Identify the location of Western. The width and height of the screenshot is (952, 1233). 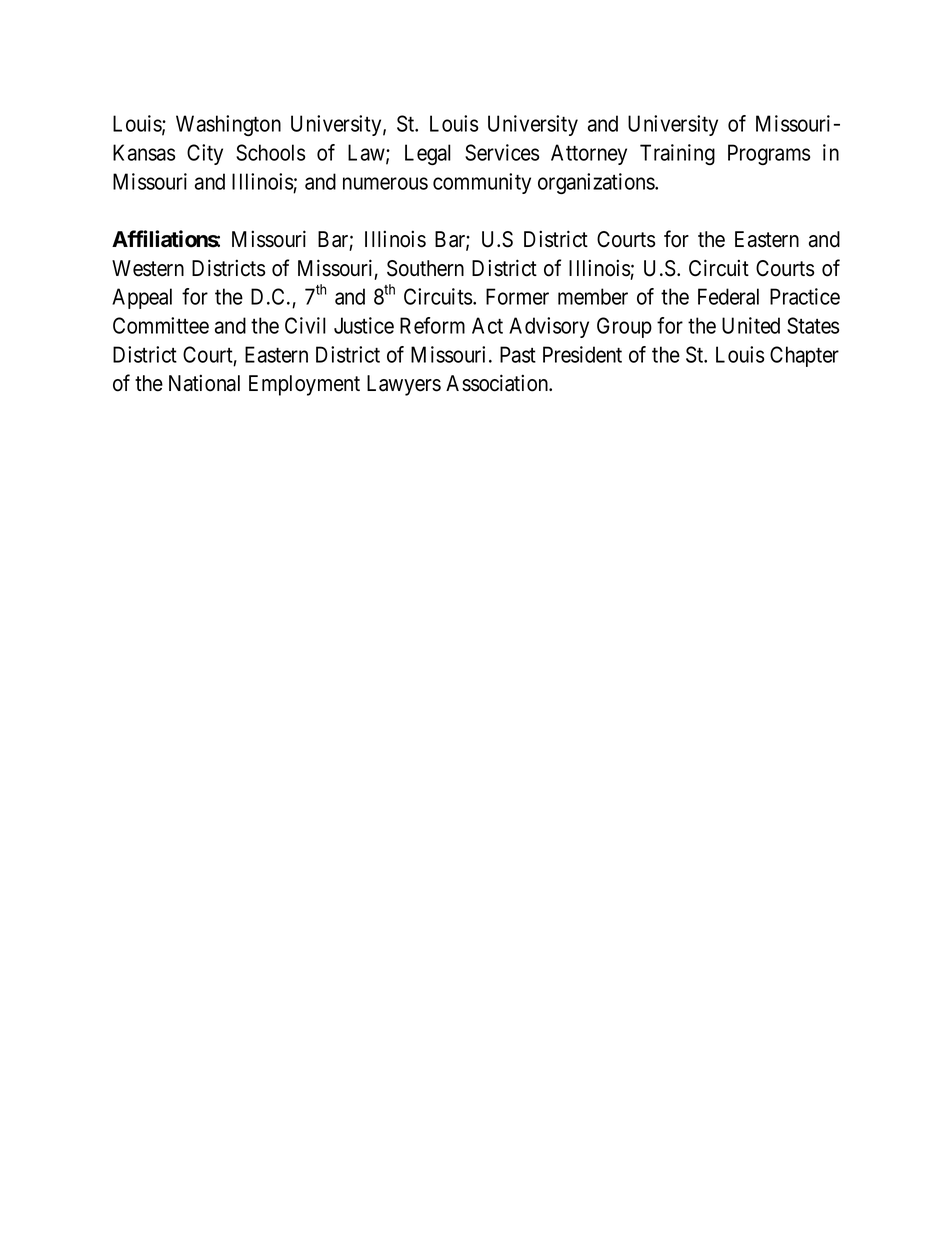
(148, 268).
